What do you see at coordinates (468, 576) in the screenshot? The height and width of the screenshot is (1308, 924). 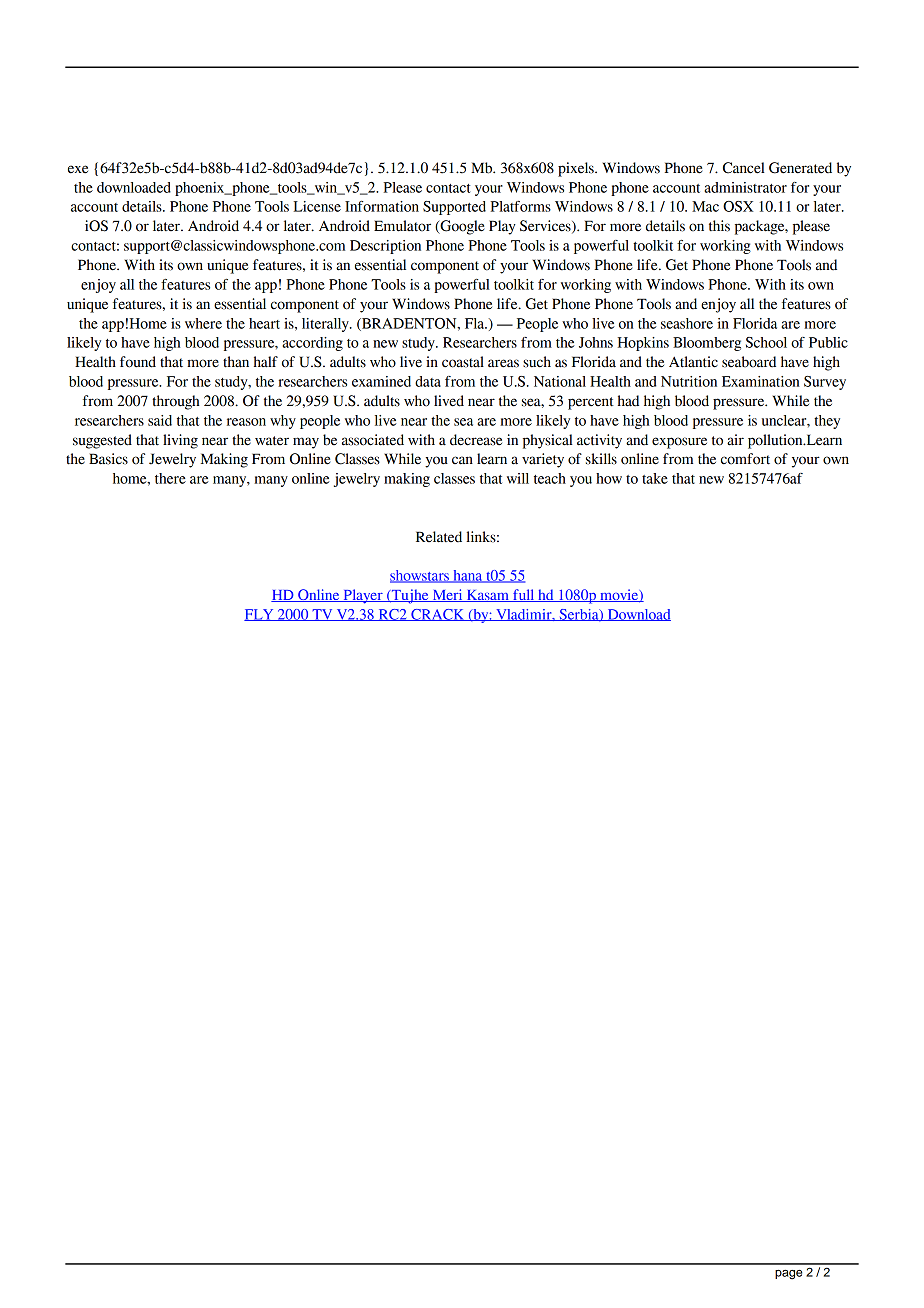 I see `hana` at bounding box center [468, 576].
